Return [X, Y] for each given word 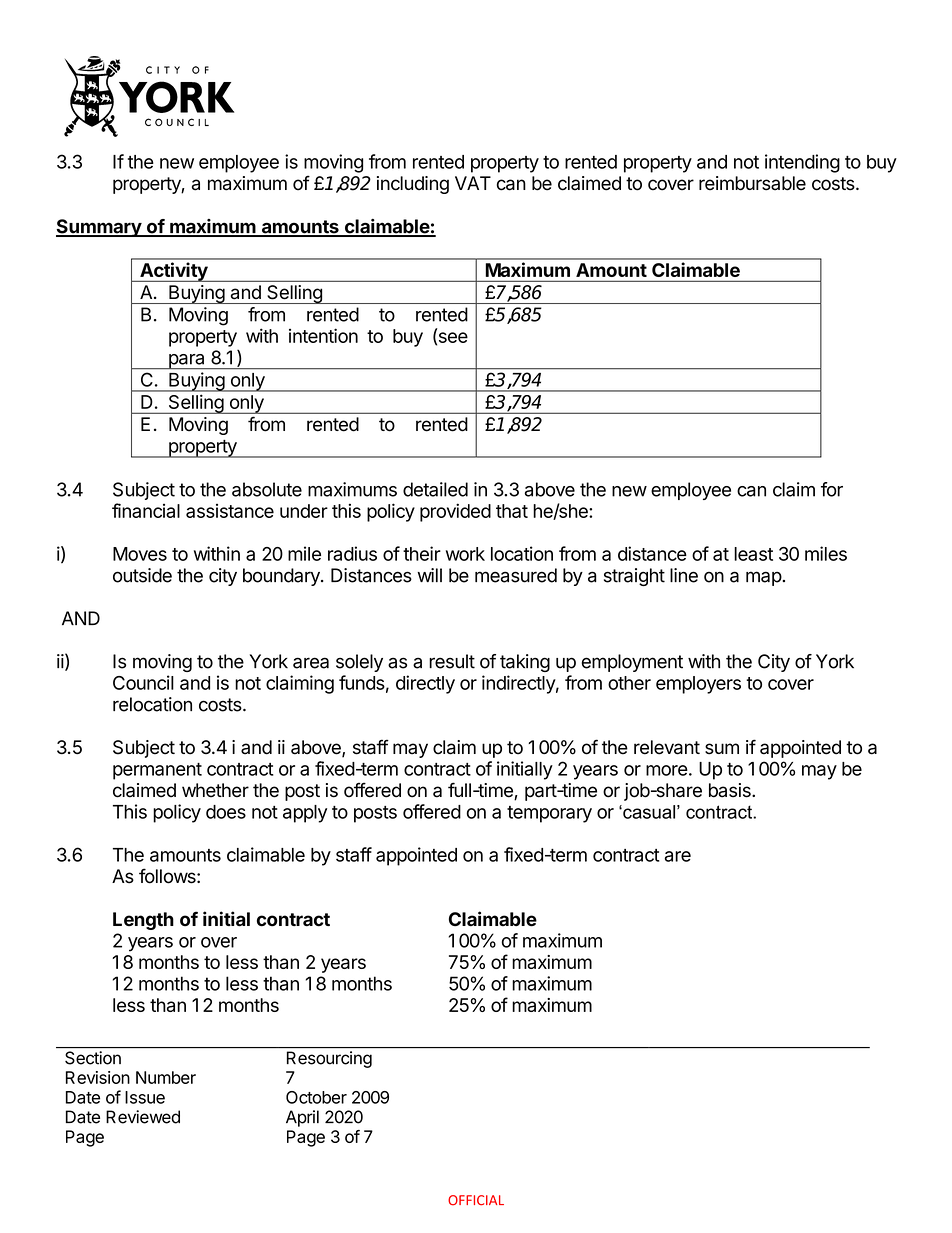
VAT [473, 183]
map [764, 578]
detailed [435, 489]
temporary [549, 814]
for [832, 489]
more [667, 770]
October [316, 1097]
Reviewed [143, 1117]
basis [731, 790]
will [429, 575]
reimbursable [752, 183]
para [187, 362]
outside [142, 575]
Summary [99, 228]
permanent [157, 771]
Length [143, 921]
